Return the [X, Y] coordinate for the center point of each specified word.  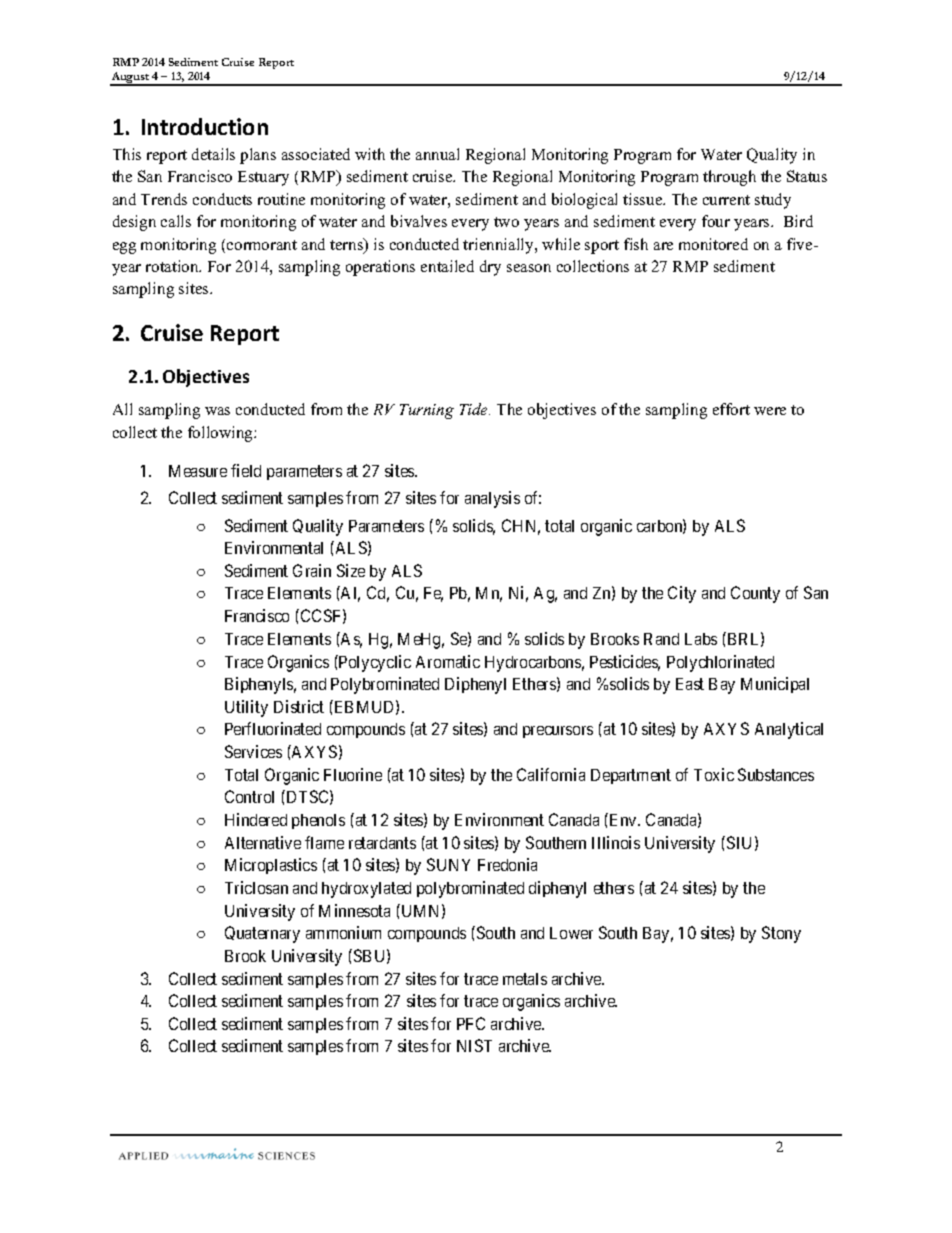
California [551, 774]
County [755, 594]
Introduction [205, 126]
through [729, 178]
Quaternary [262, 934]
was [217, 411]
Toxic [714, 774]
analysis [492, 499]
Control [249, 796]
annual [437, 154]
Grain [312, 570]
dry [490, 268]
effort [731, 409]
